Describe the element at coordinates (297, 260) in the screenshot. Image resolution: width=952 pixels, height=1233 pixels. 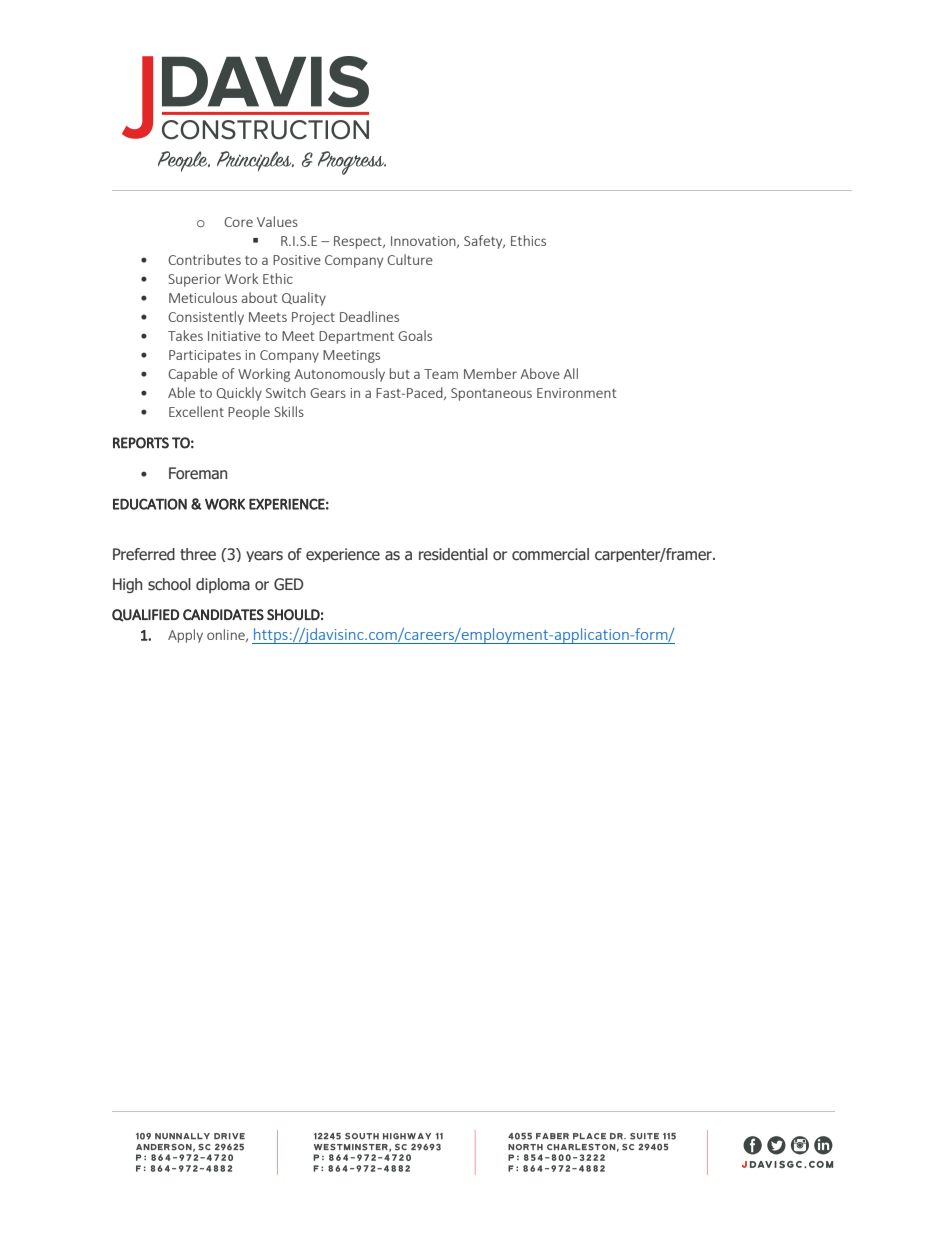
I see `Positive` at that location.
